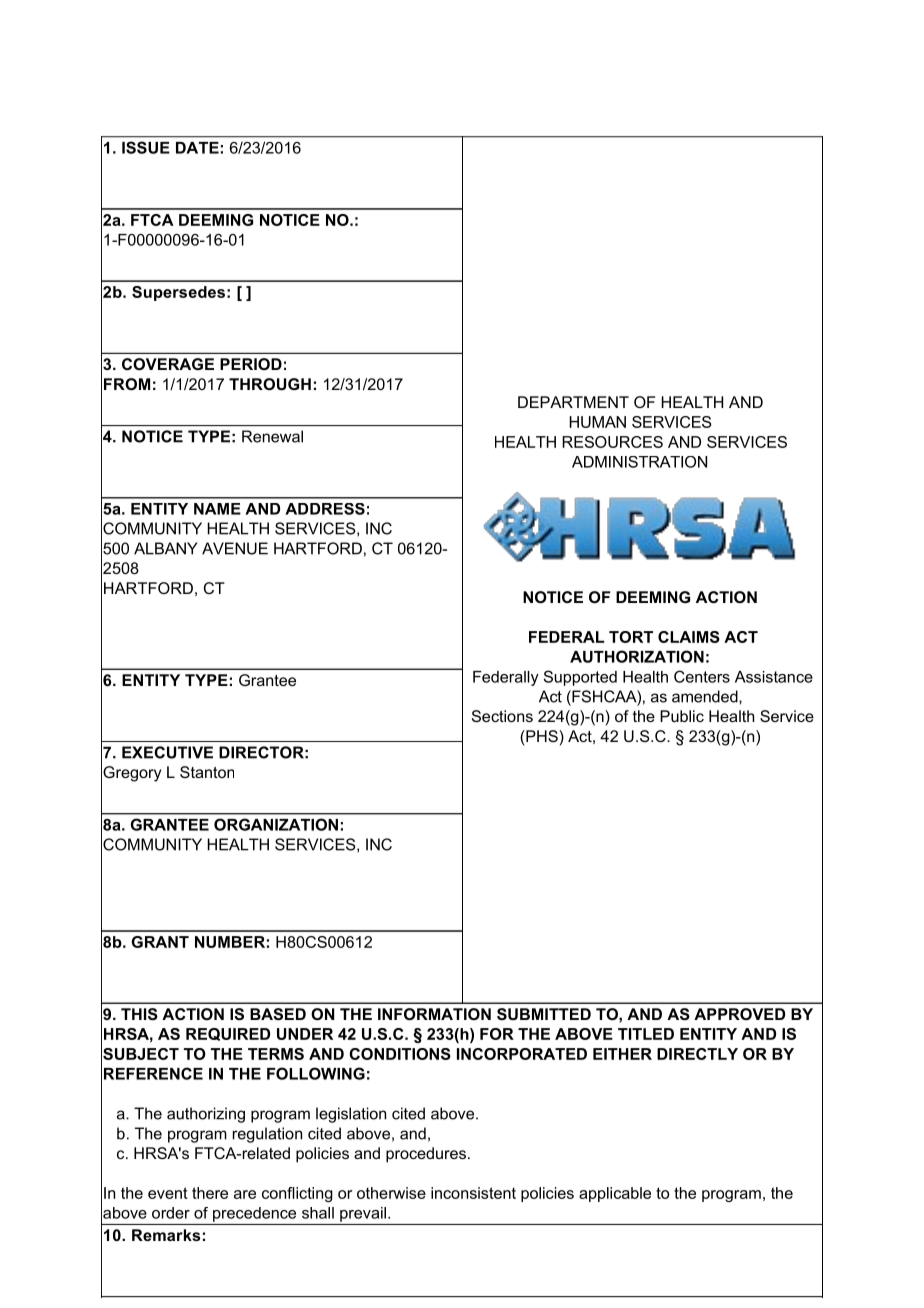 This screenshot has height=1308, width=924. What do you see at coordinates (167, 752) in the screenshot?
I see `EXECUTIVE` at bounding box center [167, 752].
